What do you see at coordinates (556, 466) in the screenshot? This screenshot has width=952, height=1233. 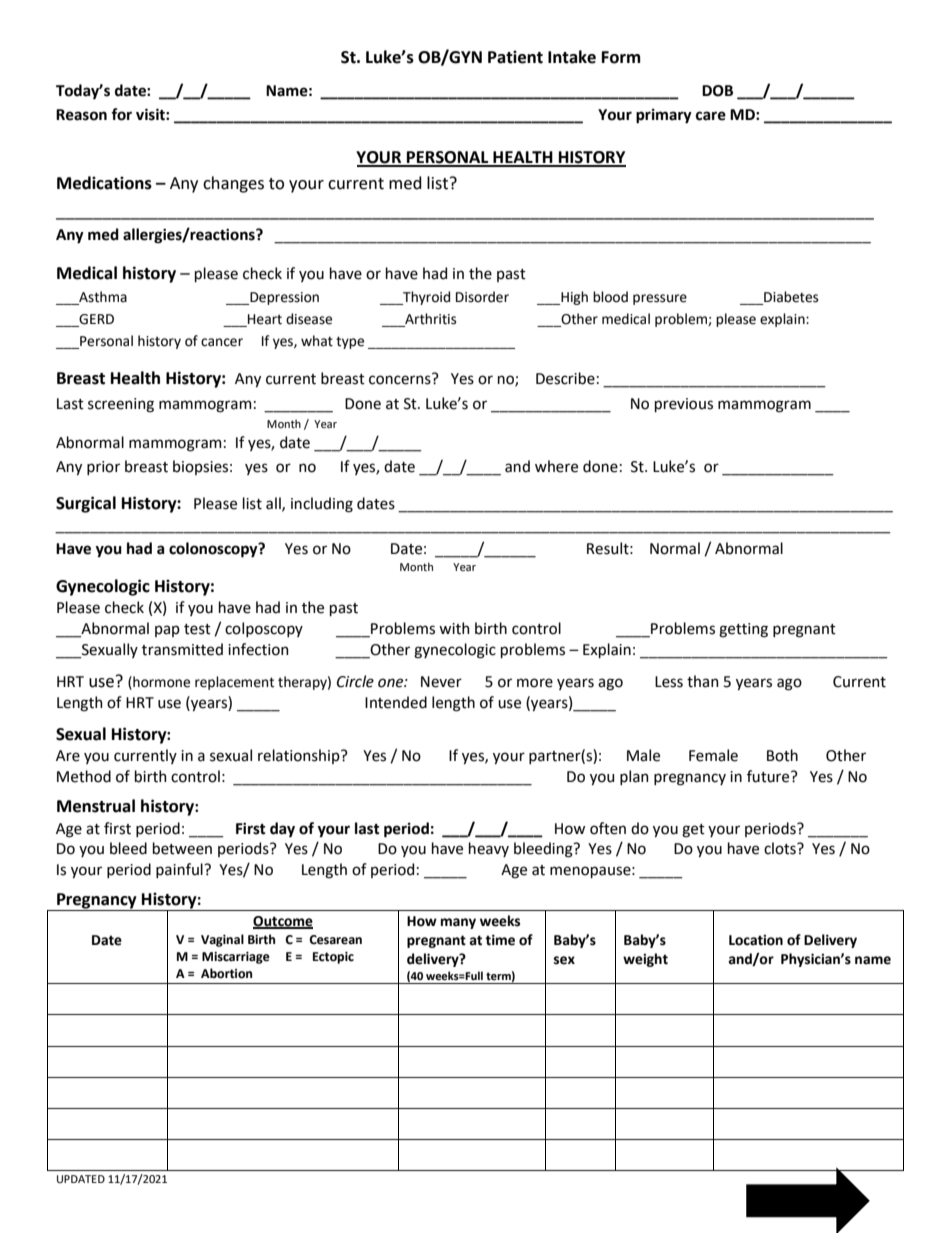 I see `where` at bounding box center [556, 466].
